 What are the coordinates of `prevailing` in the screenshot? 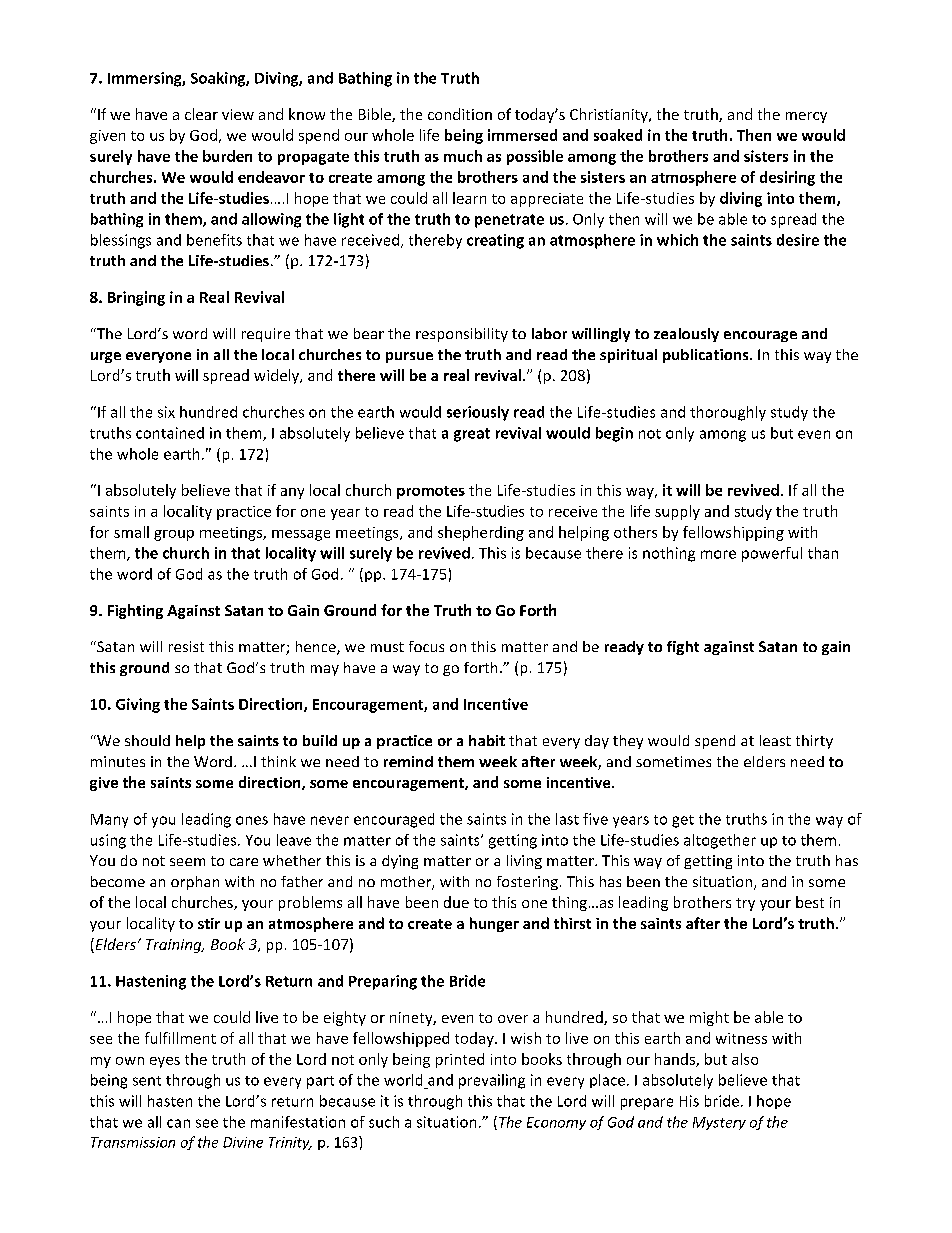 It's located at (492, 1081).
